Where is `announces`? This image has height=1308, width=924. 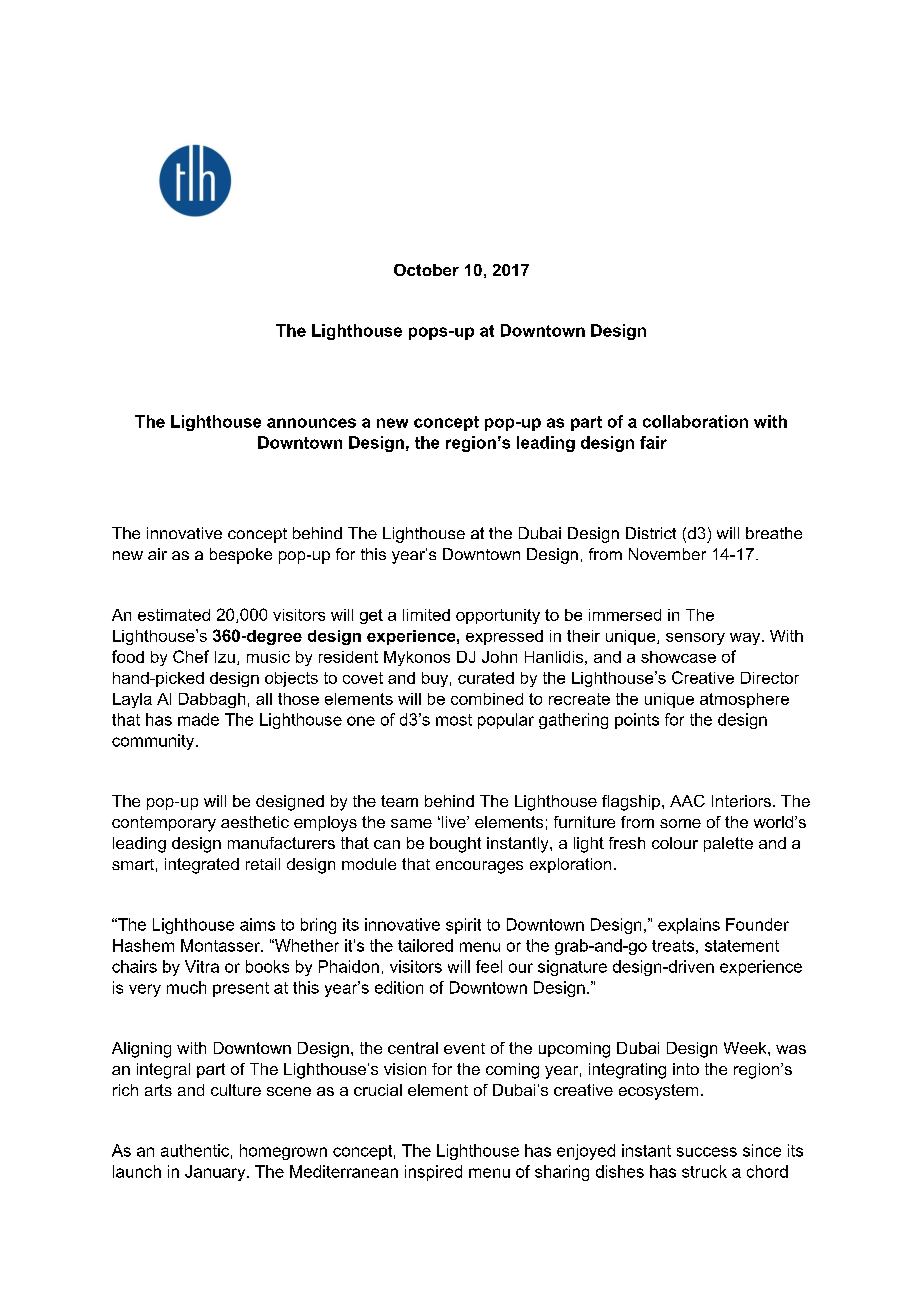 announces is located at coordinates (311, 423).
